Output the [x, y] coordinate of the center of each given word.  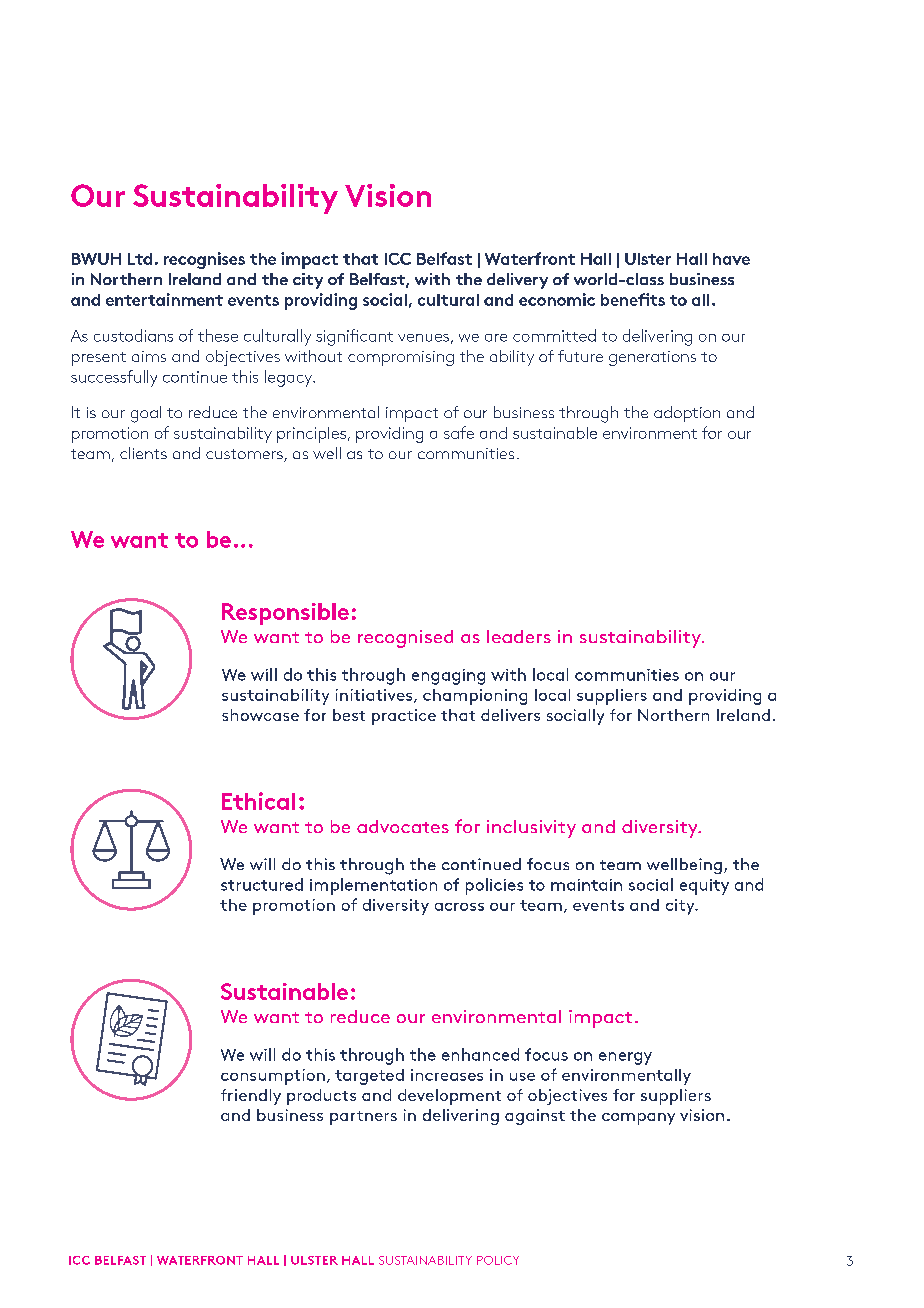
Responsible [285, 614]
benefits [633, 299]
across [459, 907]
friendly [251, 1097]
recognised [405, 639]
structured [262, 884]
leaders [519, 636]
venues [423, 338]
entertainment [164, 299]
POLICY [498, 1260]
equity [704, 887]
